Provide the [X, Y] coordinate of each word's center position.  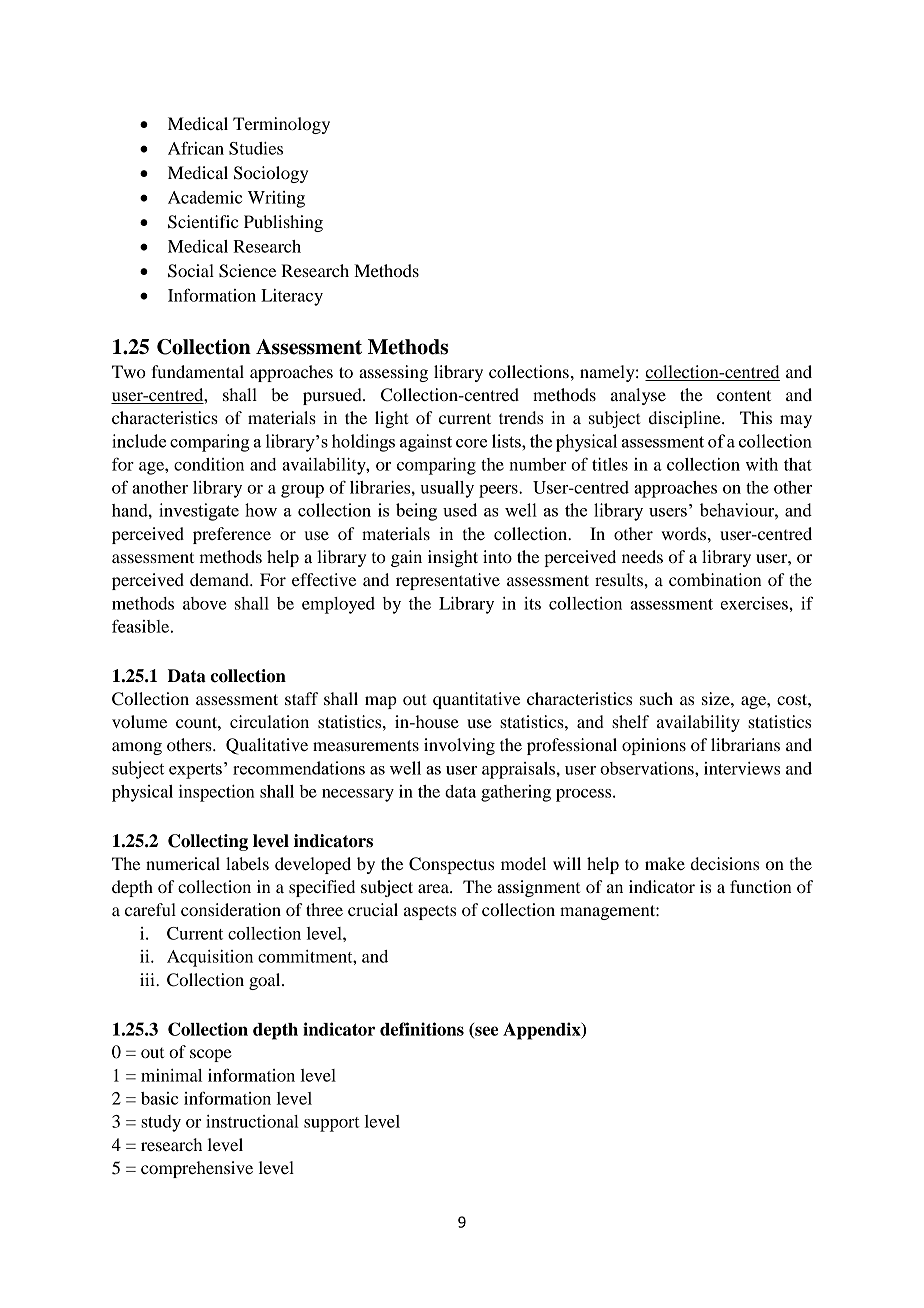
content [744, 395]
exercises [755, 603]
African [196, 148]
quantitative [476, 700]
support [332, 1124]
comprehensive [197, 1169]
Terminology [281, 125]
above [204, 603]
